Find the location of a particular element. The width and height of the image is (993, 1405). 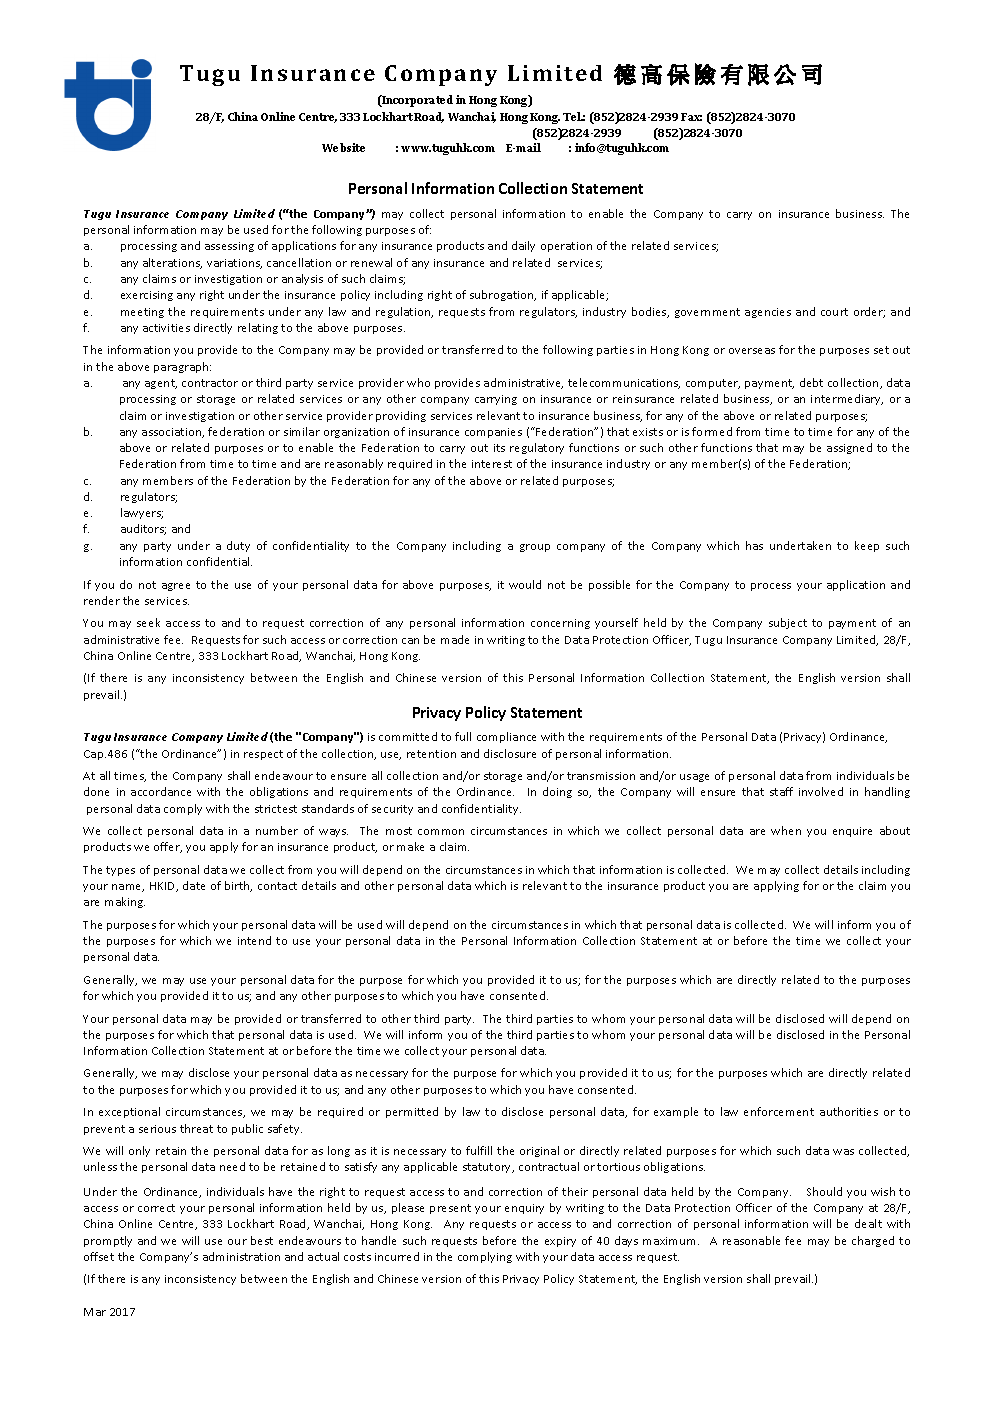

administration is located at coordinates (241, 1256).
